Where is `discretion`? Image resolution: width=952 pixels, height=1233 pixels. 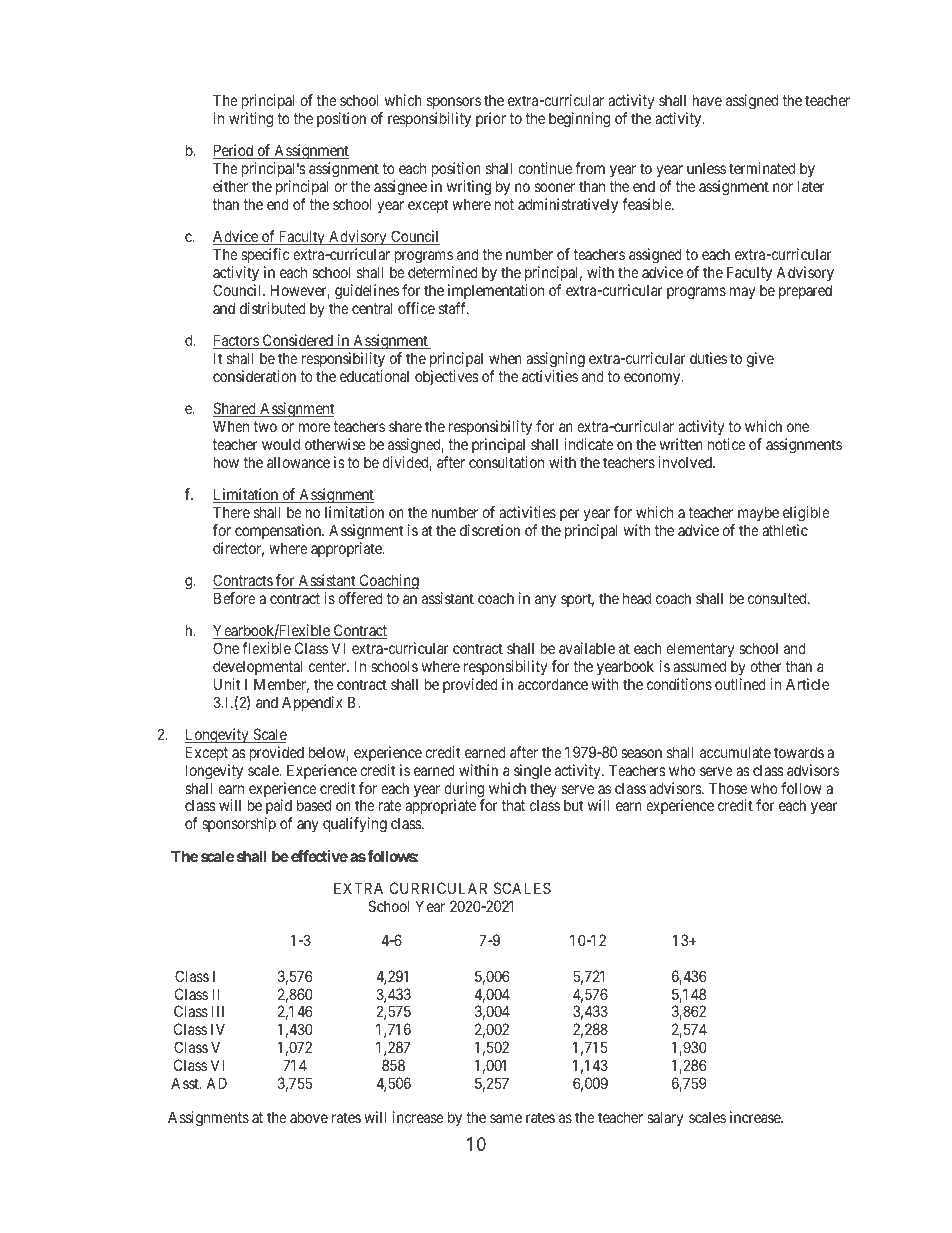 discretion is located at coordinates (490, 530).
